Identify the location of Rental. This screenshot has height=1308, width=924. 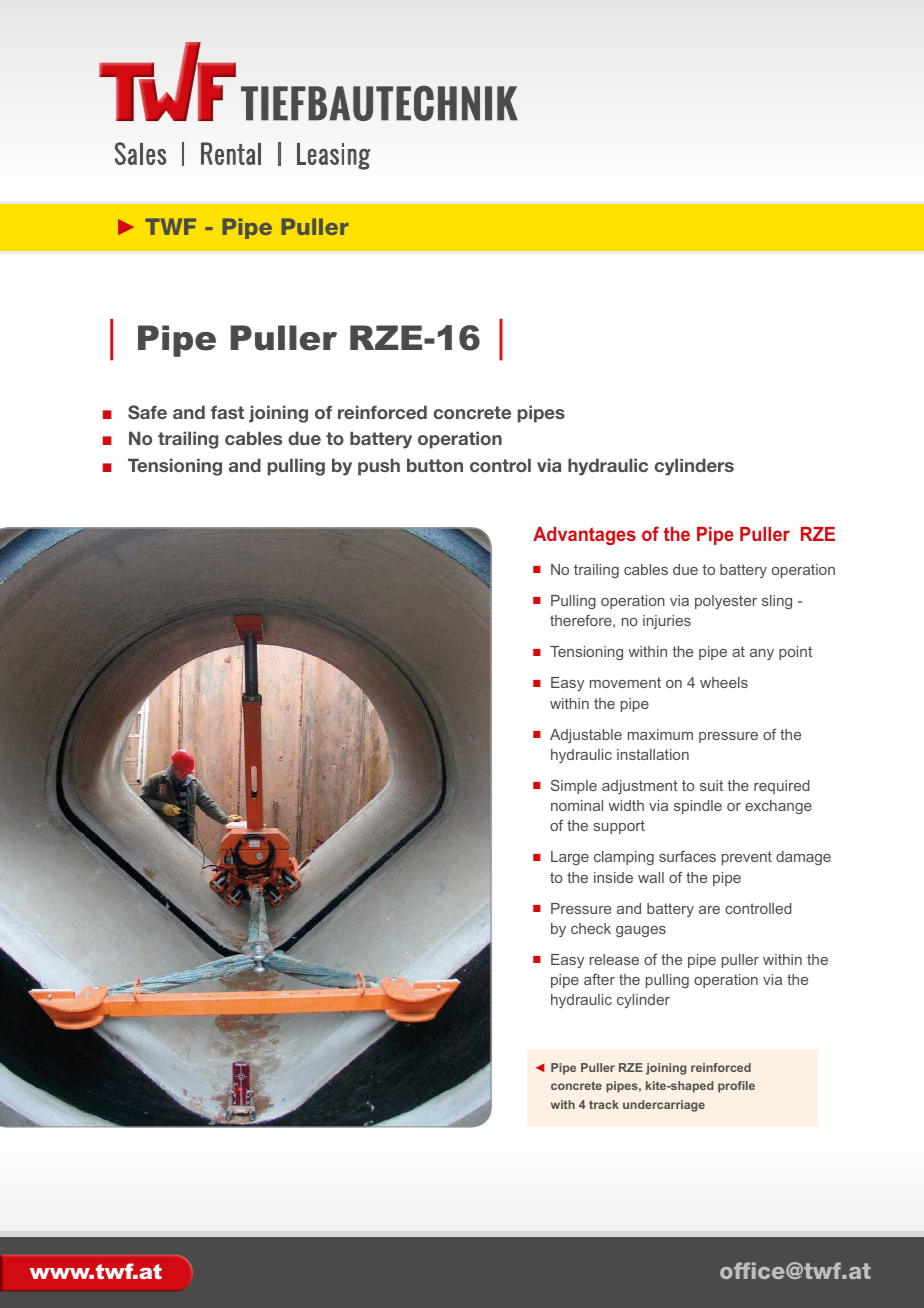
(231, 153).
